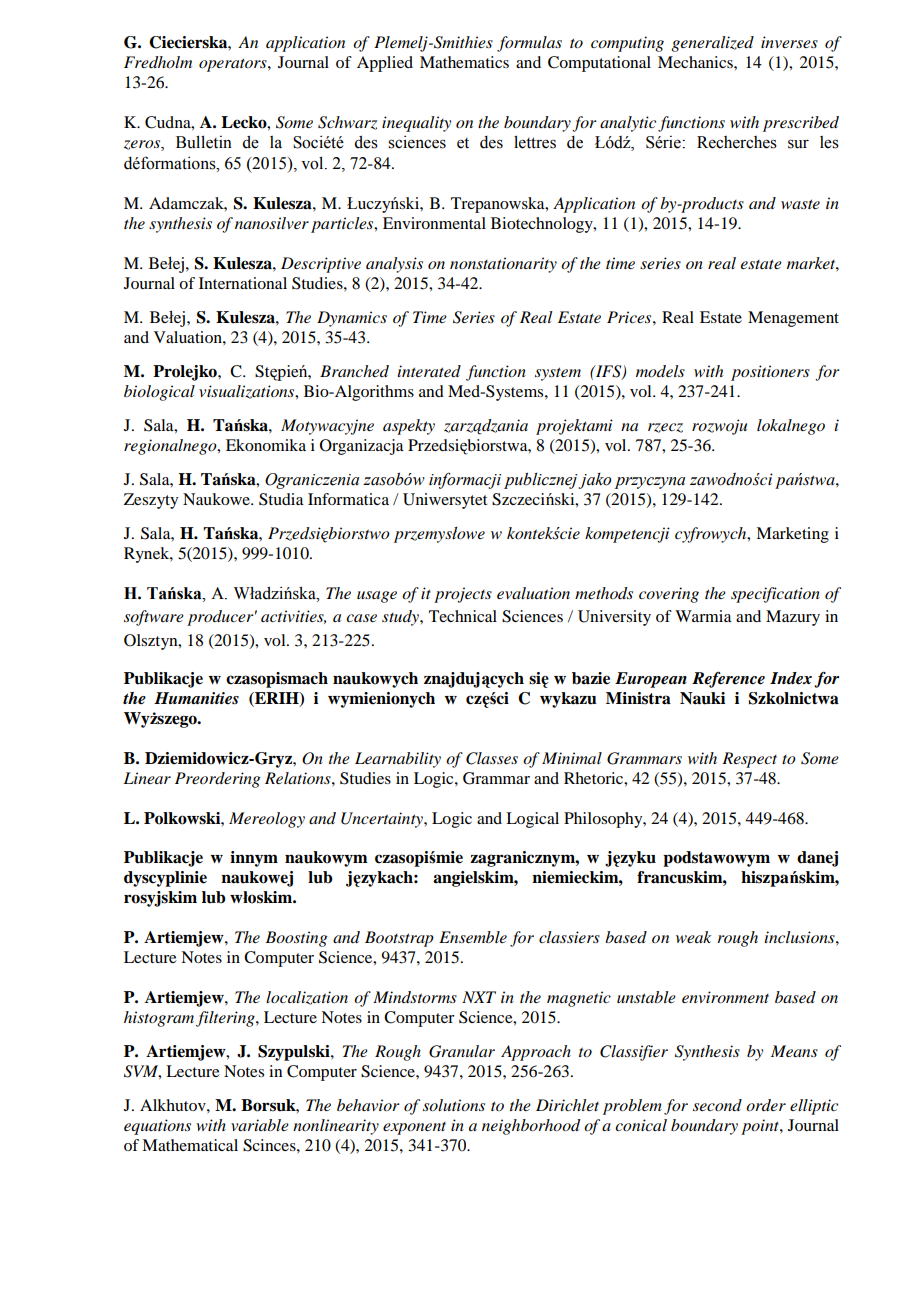  What do you see at coordinates (696, 62) in the screenshot?
I see `Mechanics` at bounding box center [696, 62].
